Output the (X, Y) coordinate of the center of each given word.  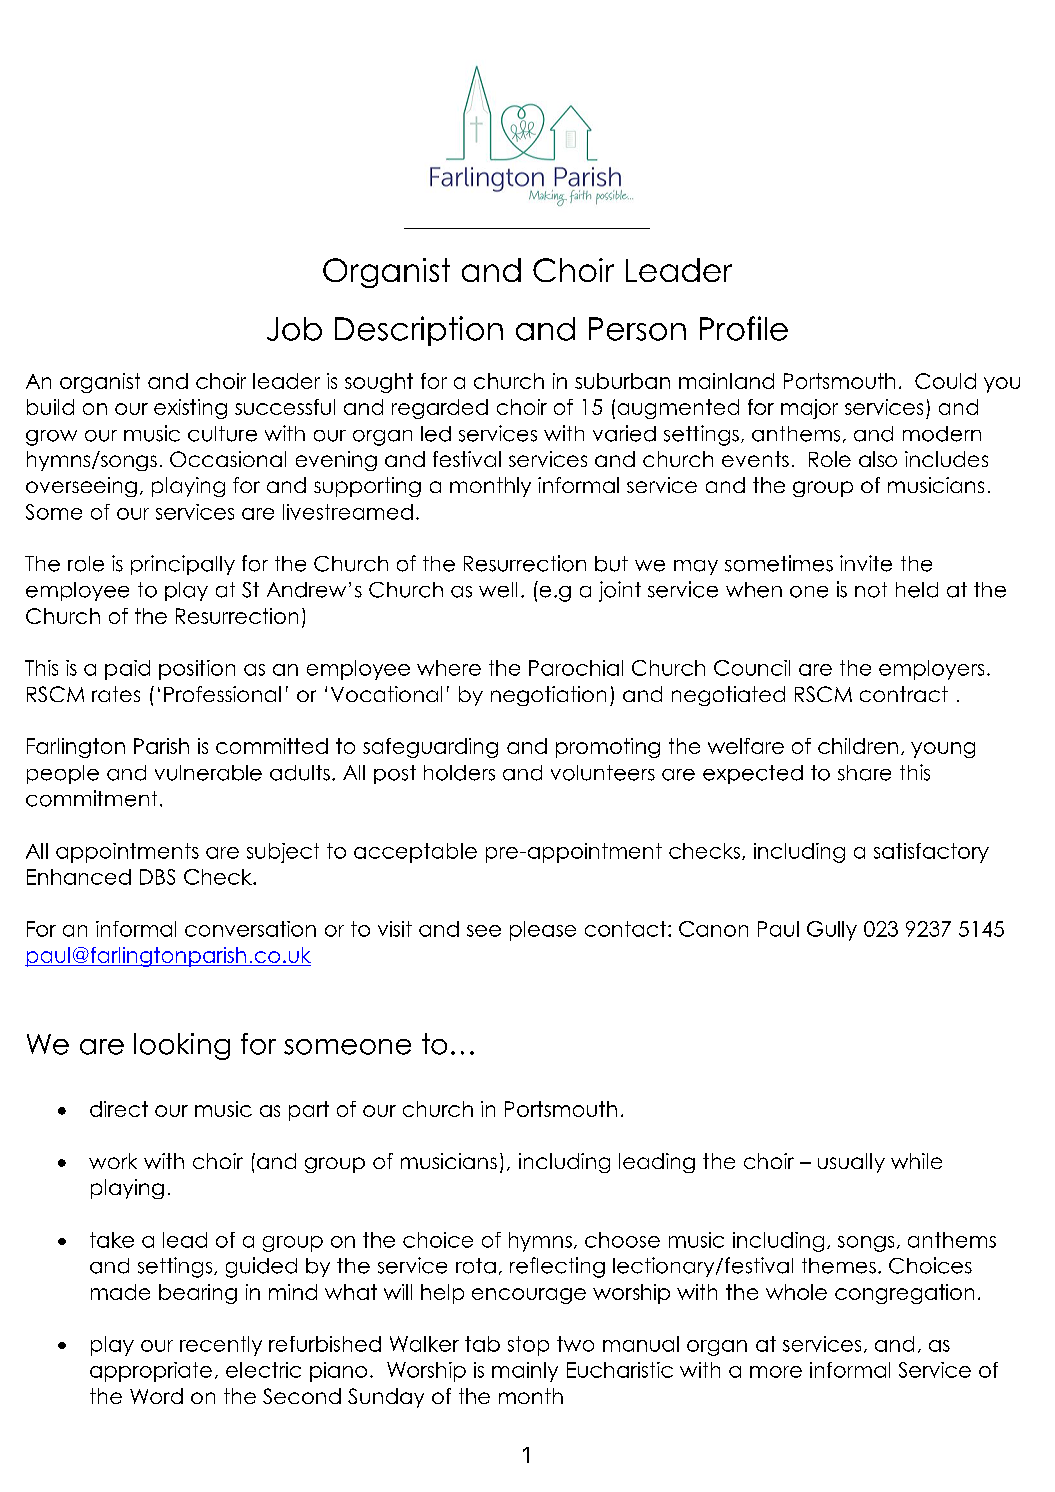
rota (476, 1266)
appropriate (151, 1372)
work (113, 1161)
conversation (250, 929)
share (864, 773)
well (498, 590)
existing (190, 409)
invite (866, 563)
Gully (832, 931)
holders (459, 773)
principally (183, 565)
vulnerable (208, 773)
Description (419, 331)
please (543, 931)
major (809, 409)
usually (851, 1163)
